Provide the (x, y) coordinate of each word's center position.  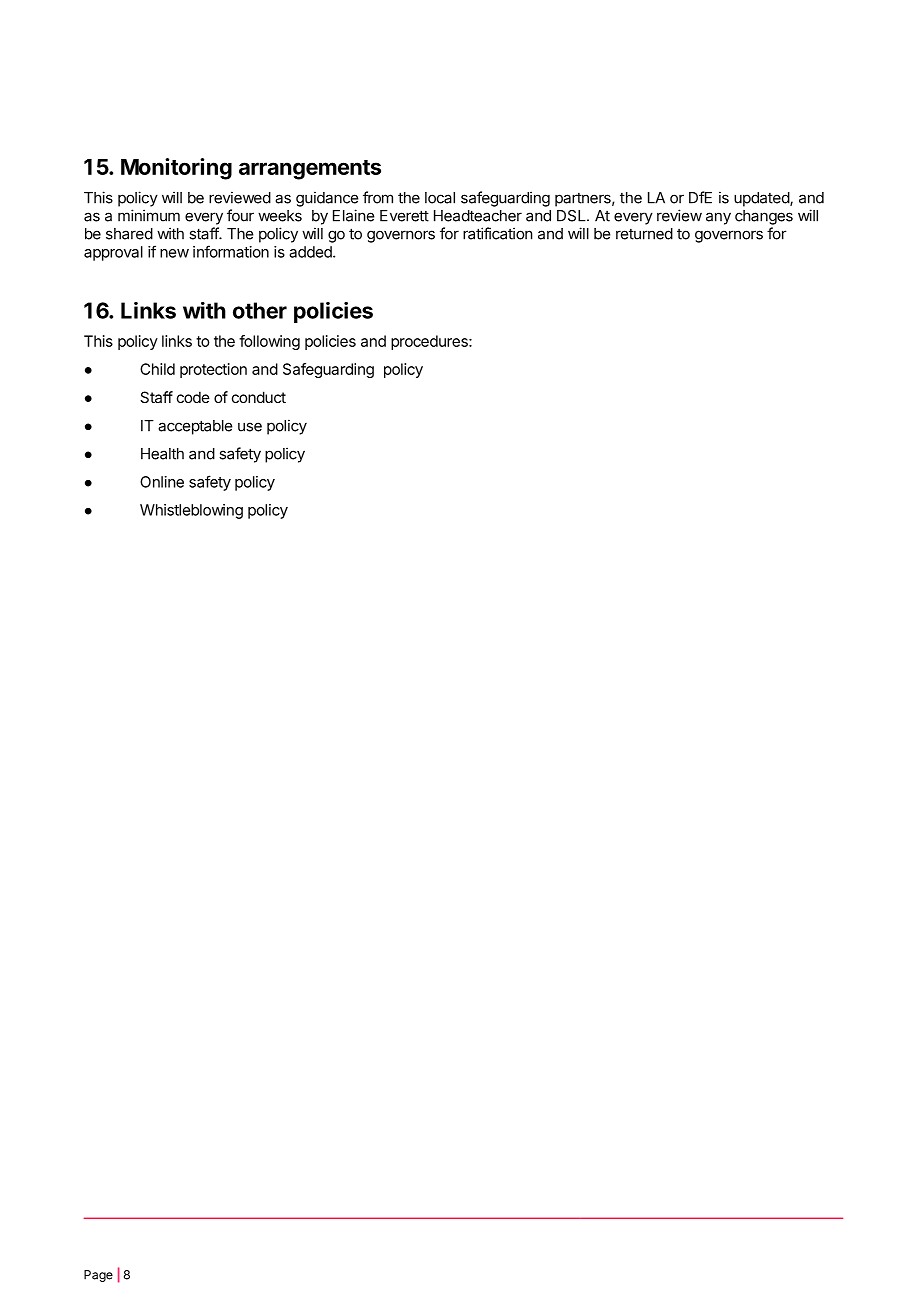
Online (162, 482)
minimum (149, 215)
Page (98, 1276)
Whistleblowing (191, 511)
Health (162, 454)
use (250, 427)
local (440, 198)
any (718, 218)
